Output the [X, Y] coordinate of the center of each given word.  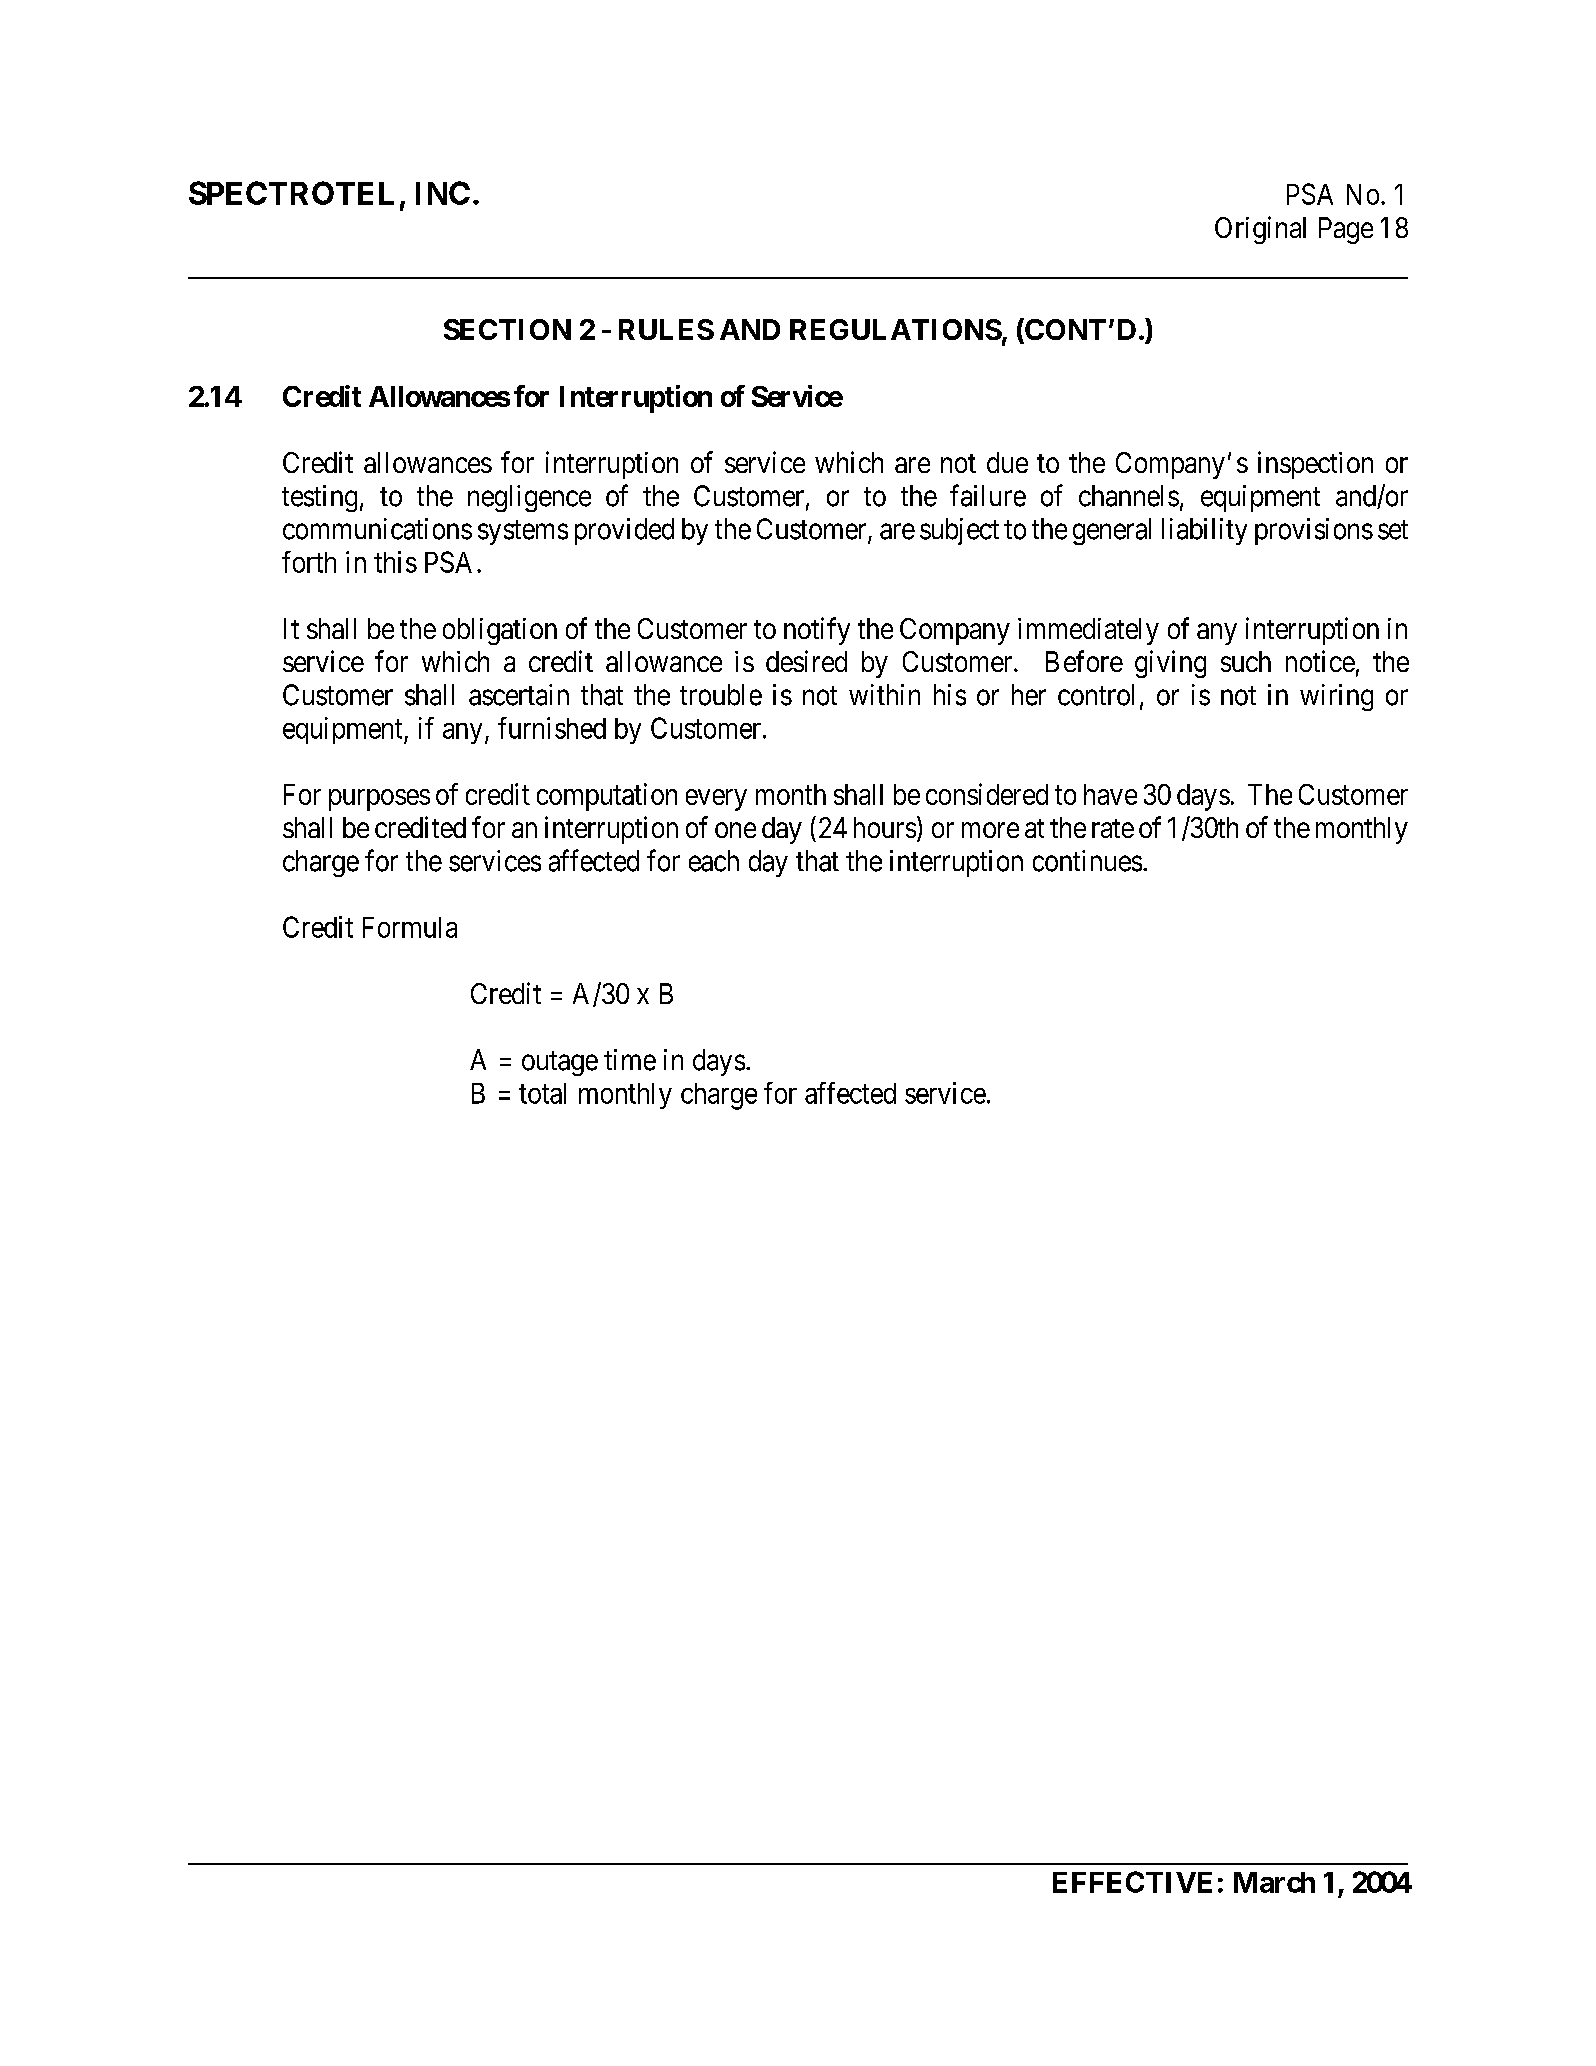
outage [560, 1063]
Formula [410, 927]
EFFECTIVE [1132, 1882]
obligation [500, 631]
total [542, 1093]
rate [1113, 828]
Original [1260, 230]
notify [817, 631]
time [630, 1060]
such [1246, 661]
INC [443, 193]
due [1007, 462]
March [1274, 1882]
